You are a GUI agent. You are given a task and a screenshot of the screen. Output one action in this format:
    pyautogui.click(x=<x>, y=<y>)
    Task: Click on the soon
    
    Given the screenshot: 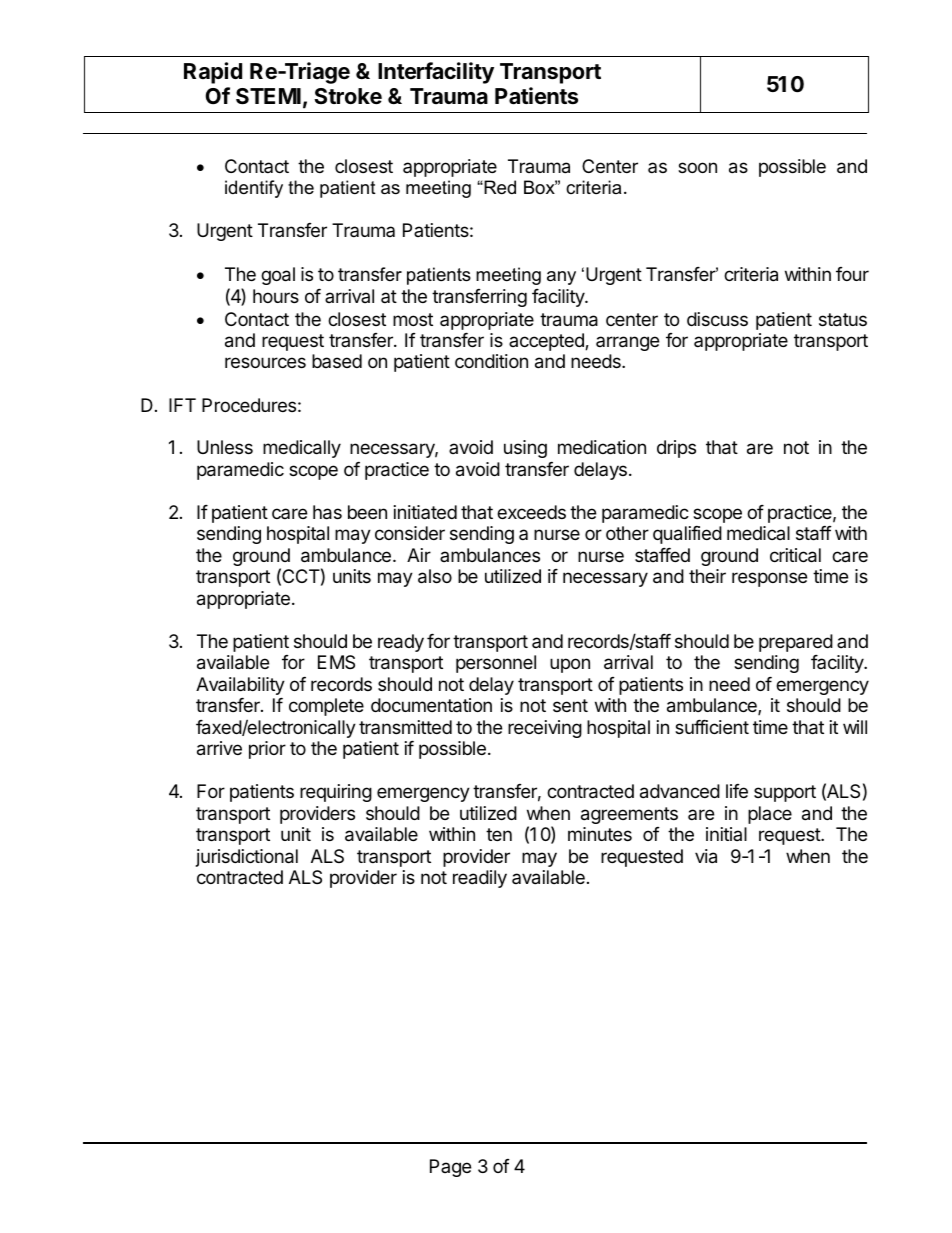 What is the action you would take?
    pyautogui.click(x=697, y=167)
